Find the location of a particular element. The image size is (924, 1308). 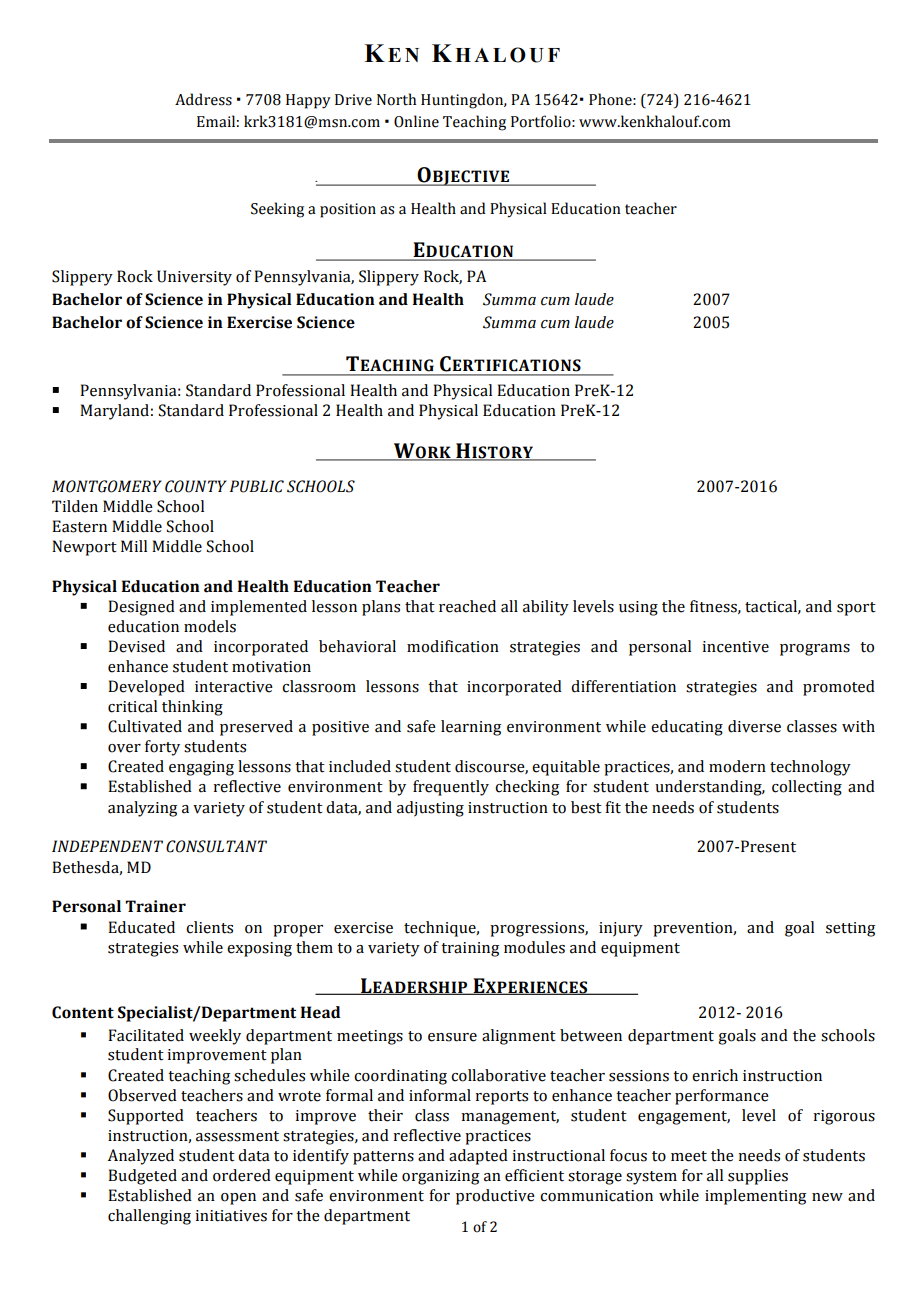

Budgeted is located at coordinates (142, 1177).
